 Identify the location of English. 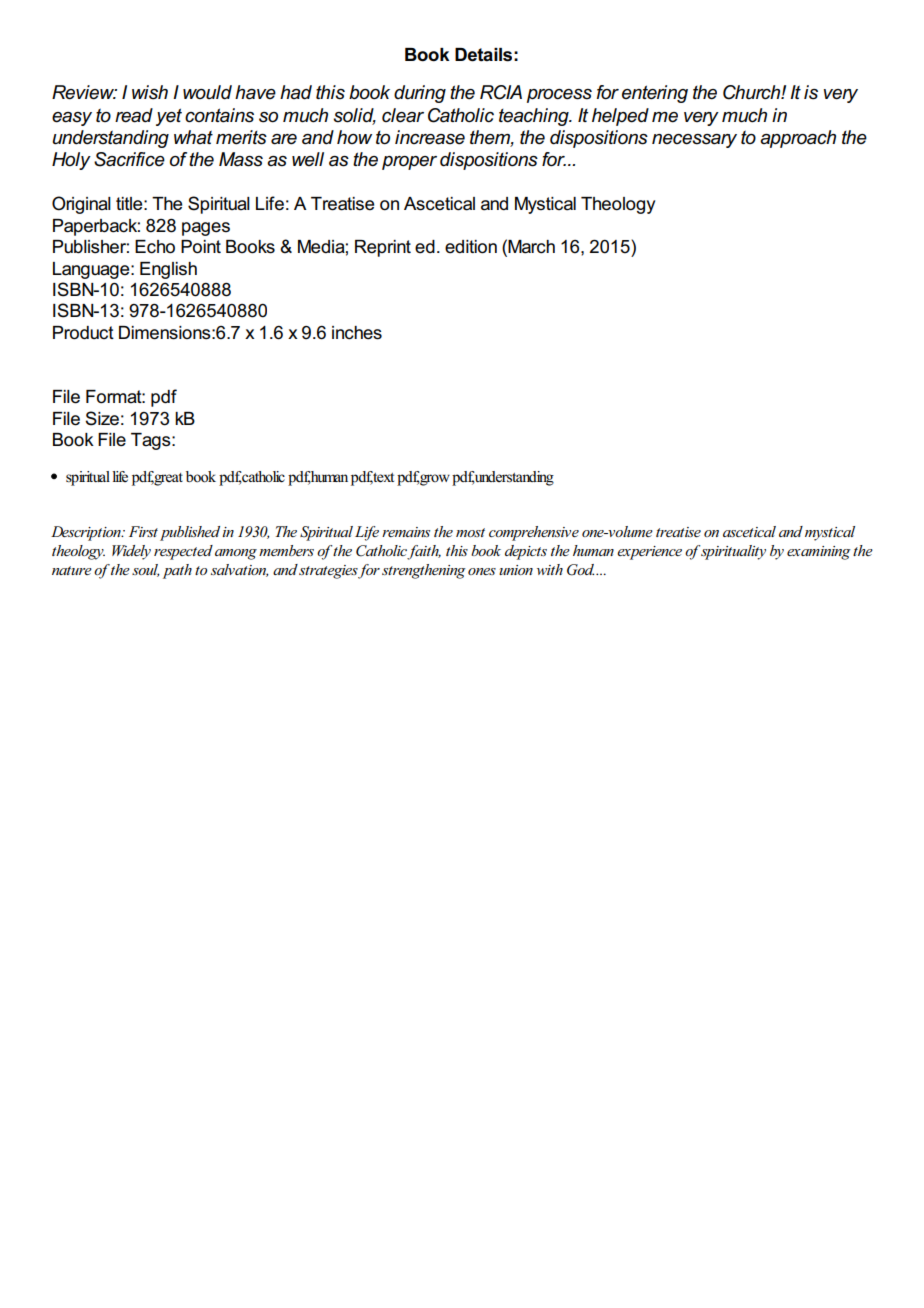
(168, 270).
